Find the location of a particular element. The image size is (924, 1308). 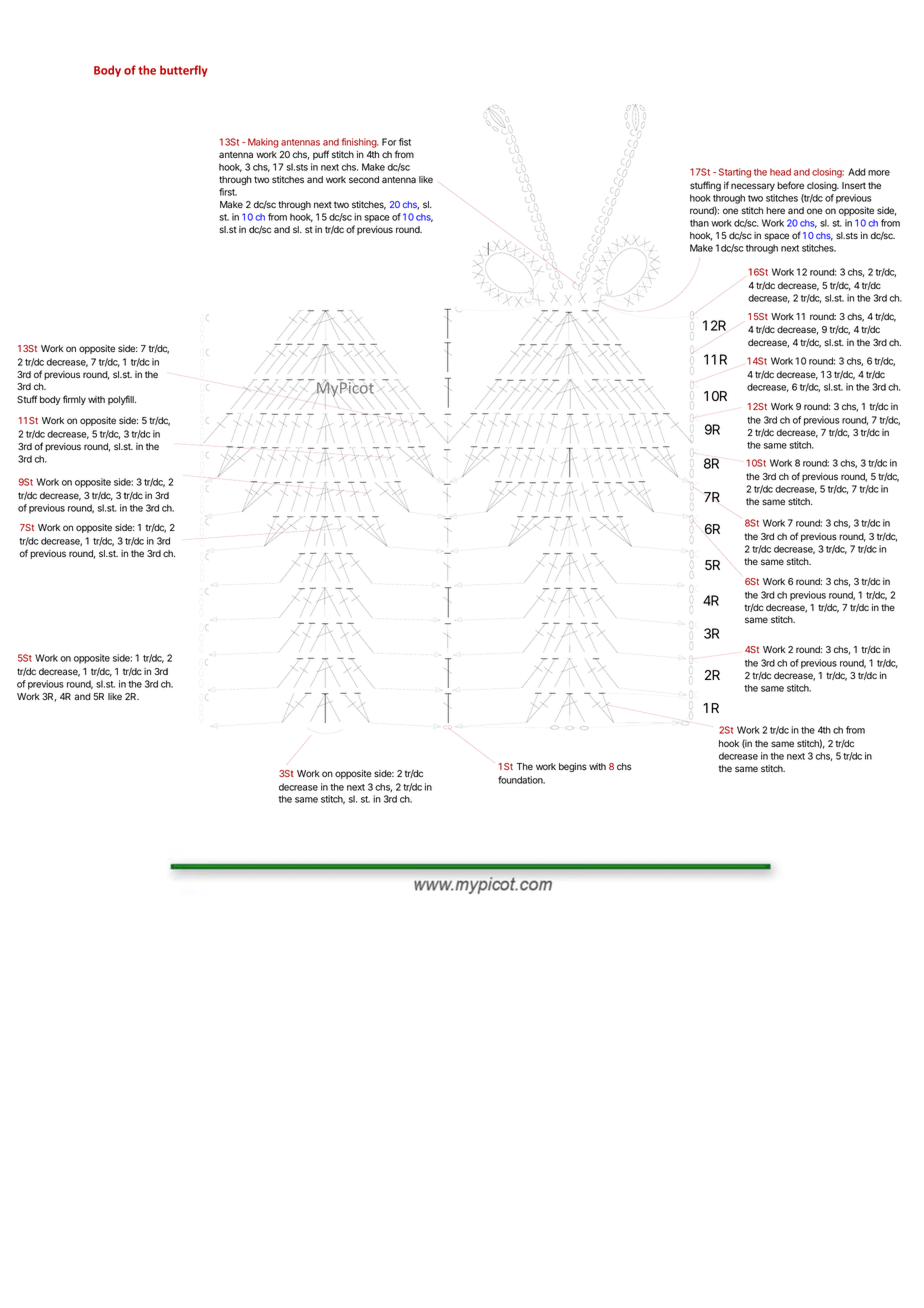

head is located at coordinates (780, 172).
